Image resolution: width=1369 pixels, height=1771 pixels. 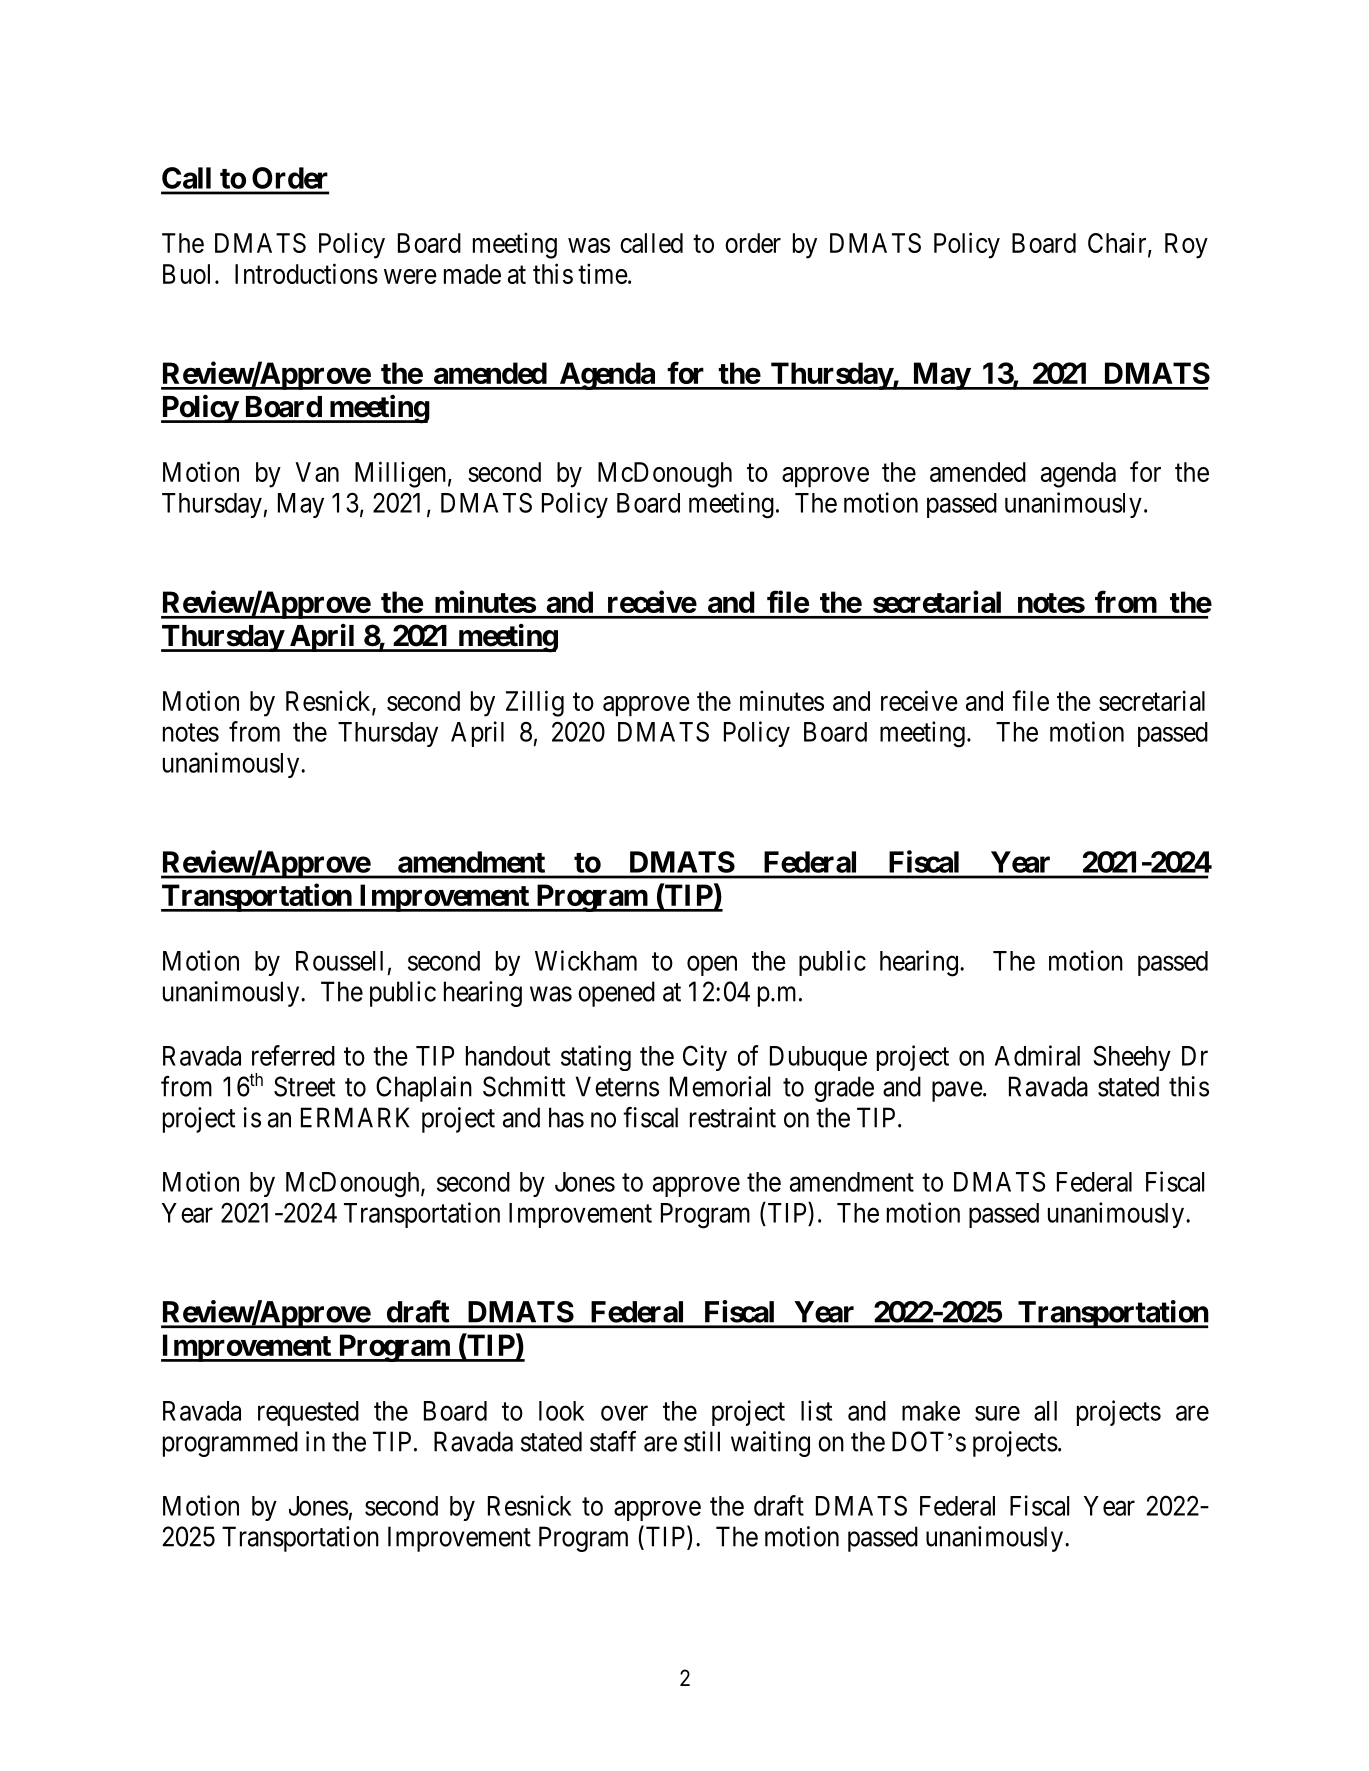 What do you see at coordinates (410, 276) in the screenshot?
I see `were` at bounding box center [410, 276].
